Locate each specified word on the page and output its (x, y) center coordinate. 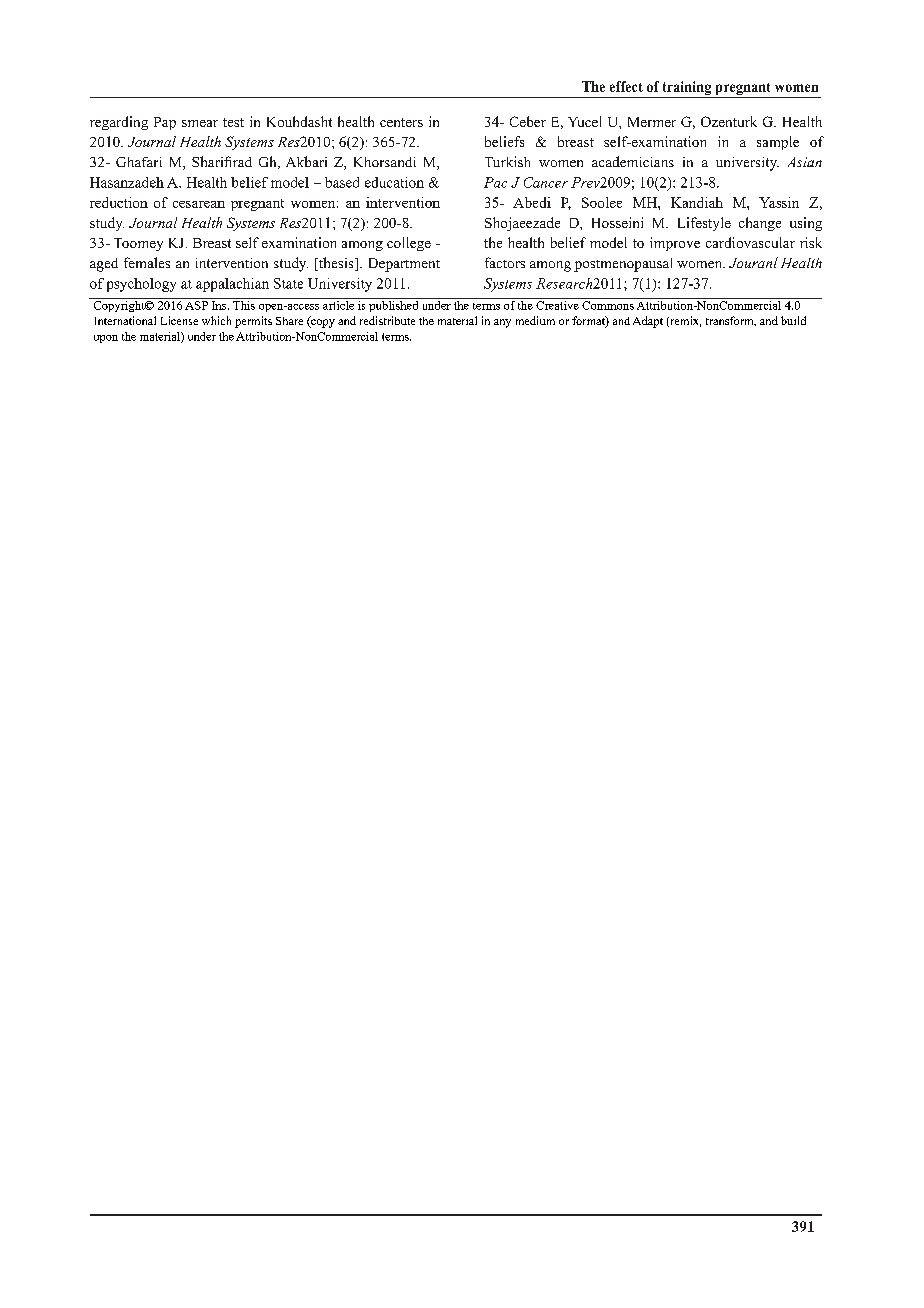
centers (401, 122)
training (687, 89)
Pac (495, 182)
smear (200, 123)
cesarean (199, 204)
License (179, 320)
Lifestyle (704, 224)
